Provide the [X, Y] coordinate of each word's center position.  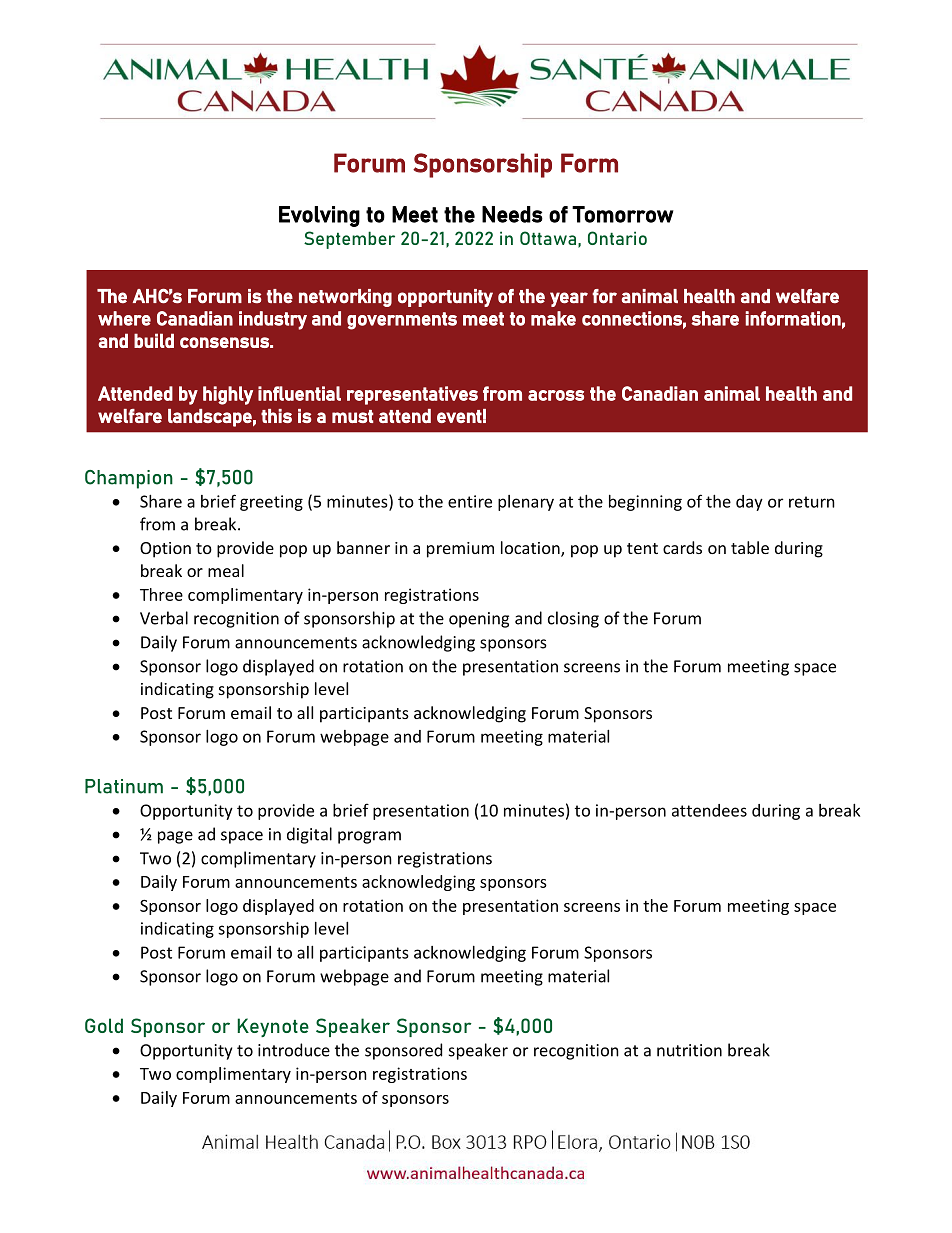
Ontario [617, 238]
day [749, 503]
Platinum [124, 786]
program [369, 837]
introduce [294, 1050]
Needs [512, 214]
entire [470, 501]
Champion [129, 479]
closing [573, 619]
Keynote [273, 1027]
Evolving [319, 216]
